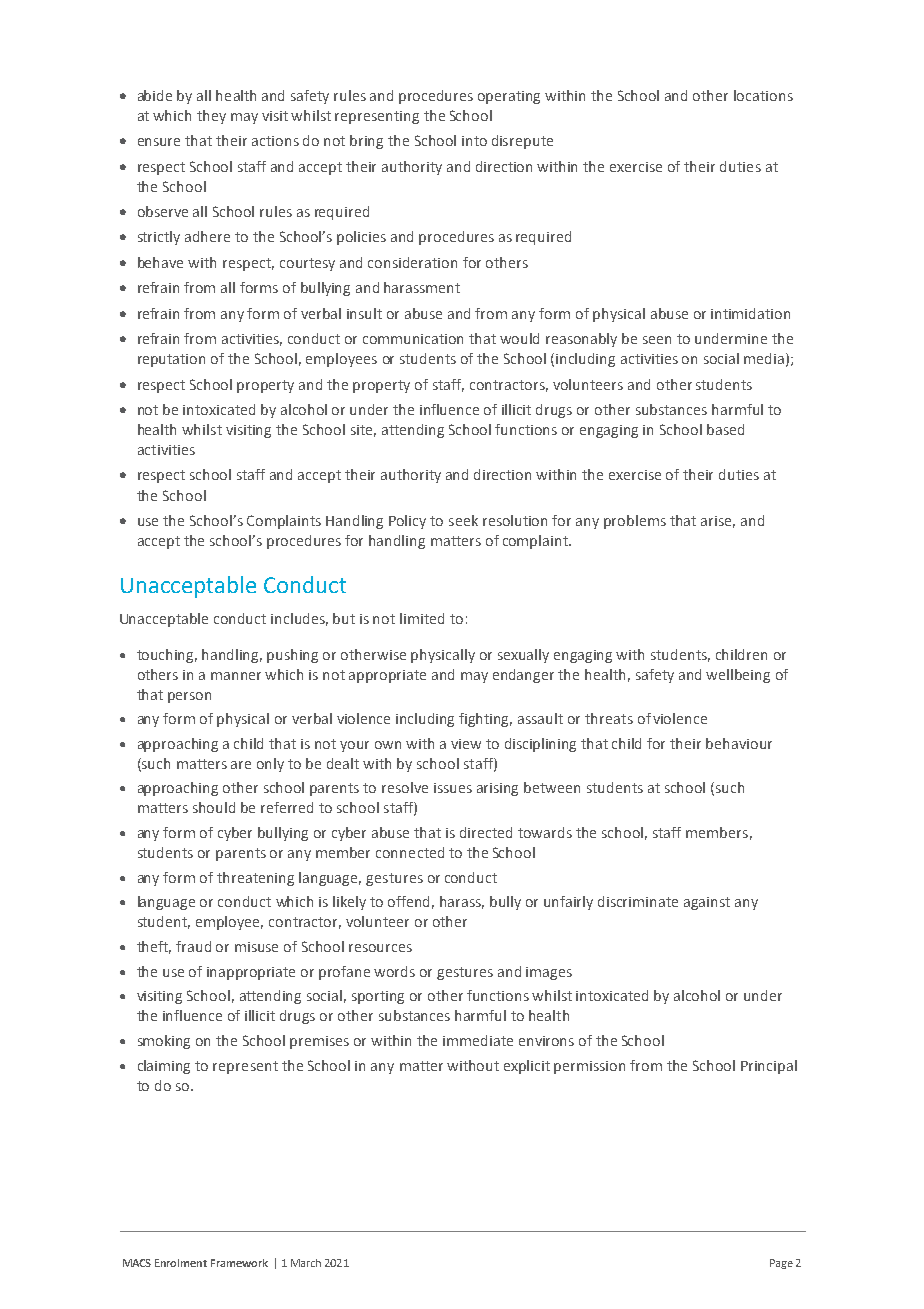 This screenshot has width=924, height=1309. What do you see at coordinates (763, 95) in the screenshot?
I see `locations` at bounding box center [763, 95].
